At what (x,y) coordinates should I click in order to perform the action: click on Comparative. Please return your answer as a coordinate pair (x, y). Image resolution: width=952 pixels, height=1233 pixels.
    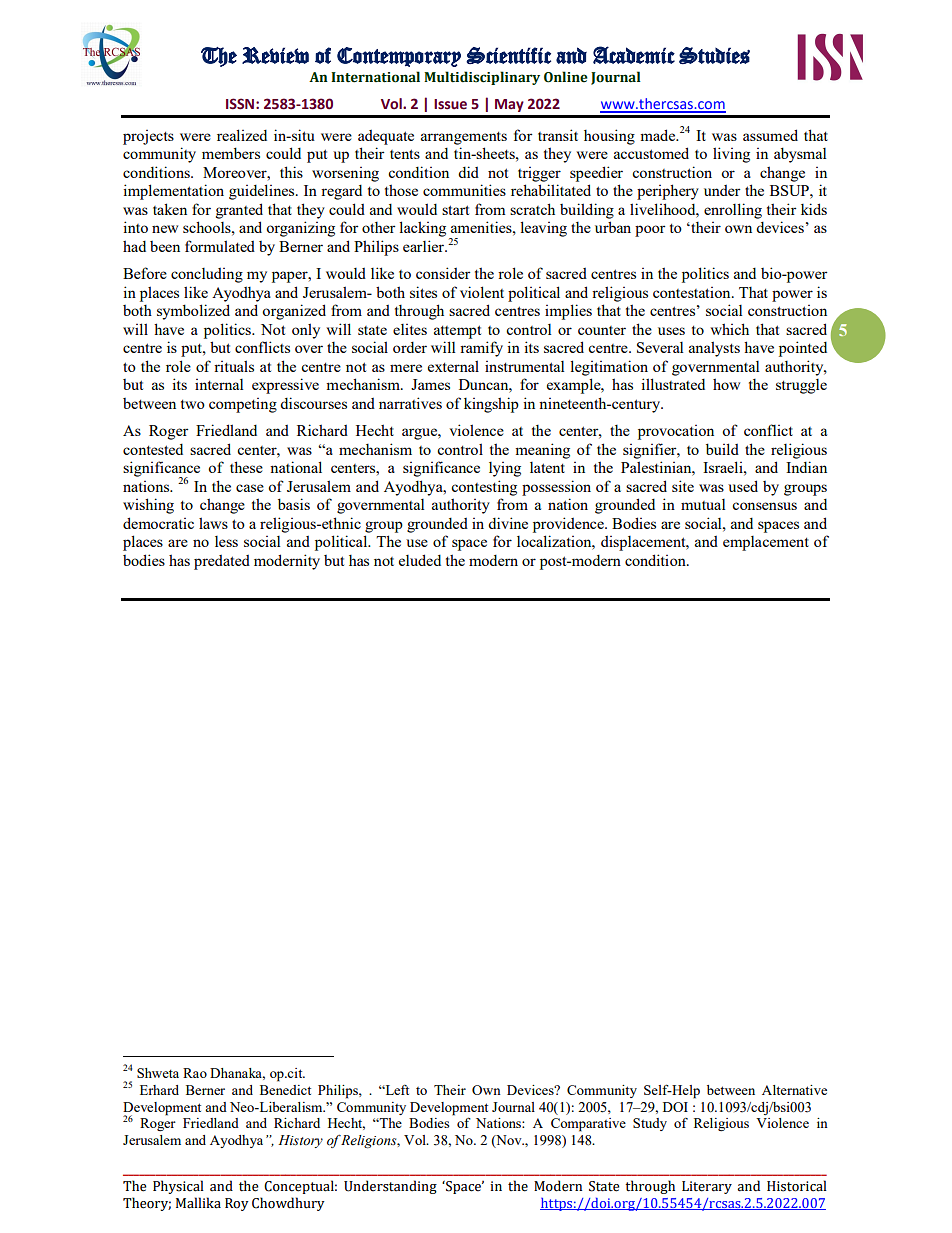
    Looking at the image, I should click on (588, 1125).
